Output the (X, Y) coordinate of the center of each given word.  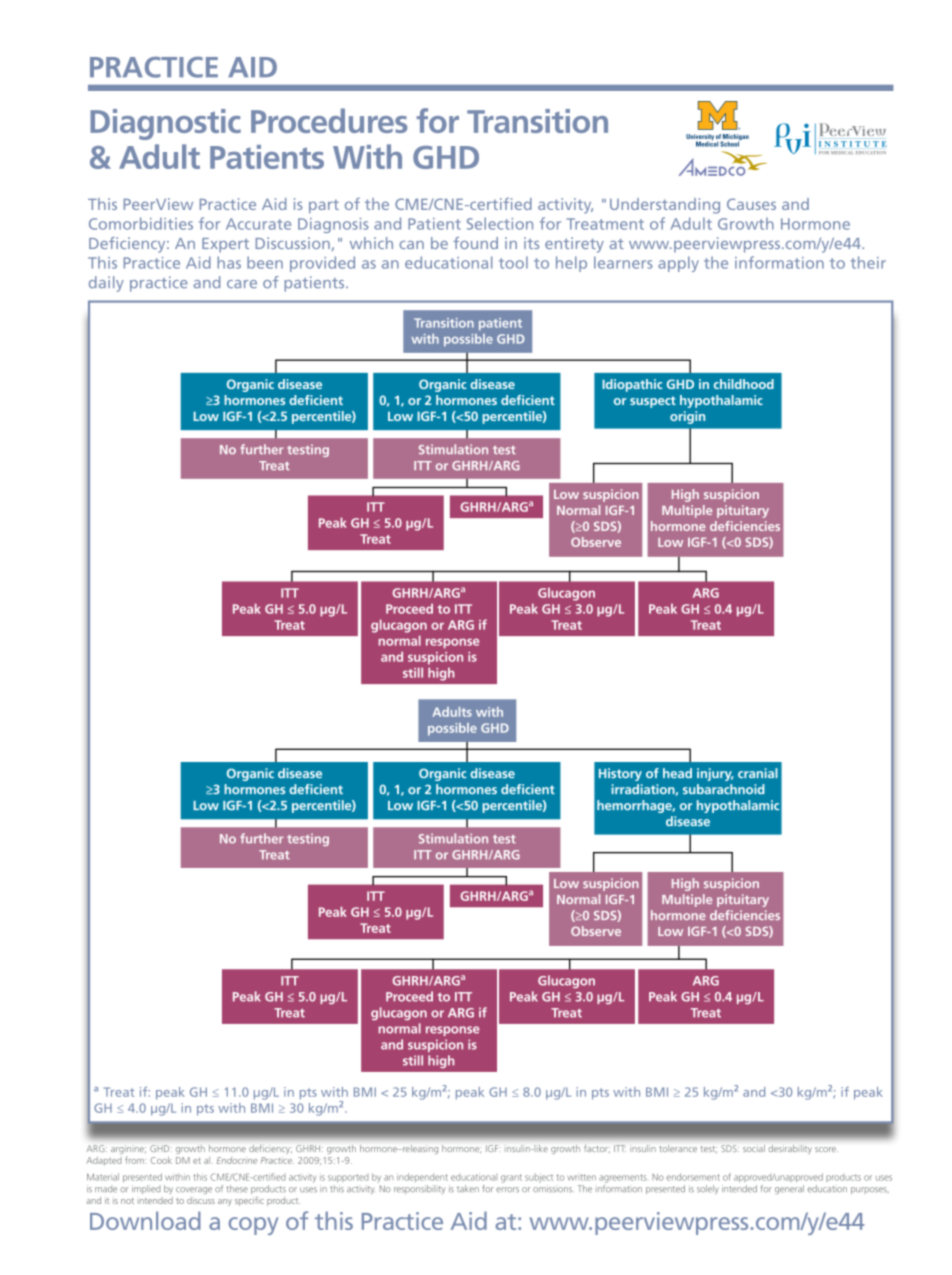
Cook (161, 1160)
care (242, 284)
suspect (653, 402)
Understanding (665, 206)
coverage (194, 1190)
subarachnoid (724, 789)
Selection (500, 223)
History (620, 774)
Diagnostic (165, 124)
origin (687, 417)
